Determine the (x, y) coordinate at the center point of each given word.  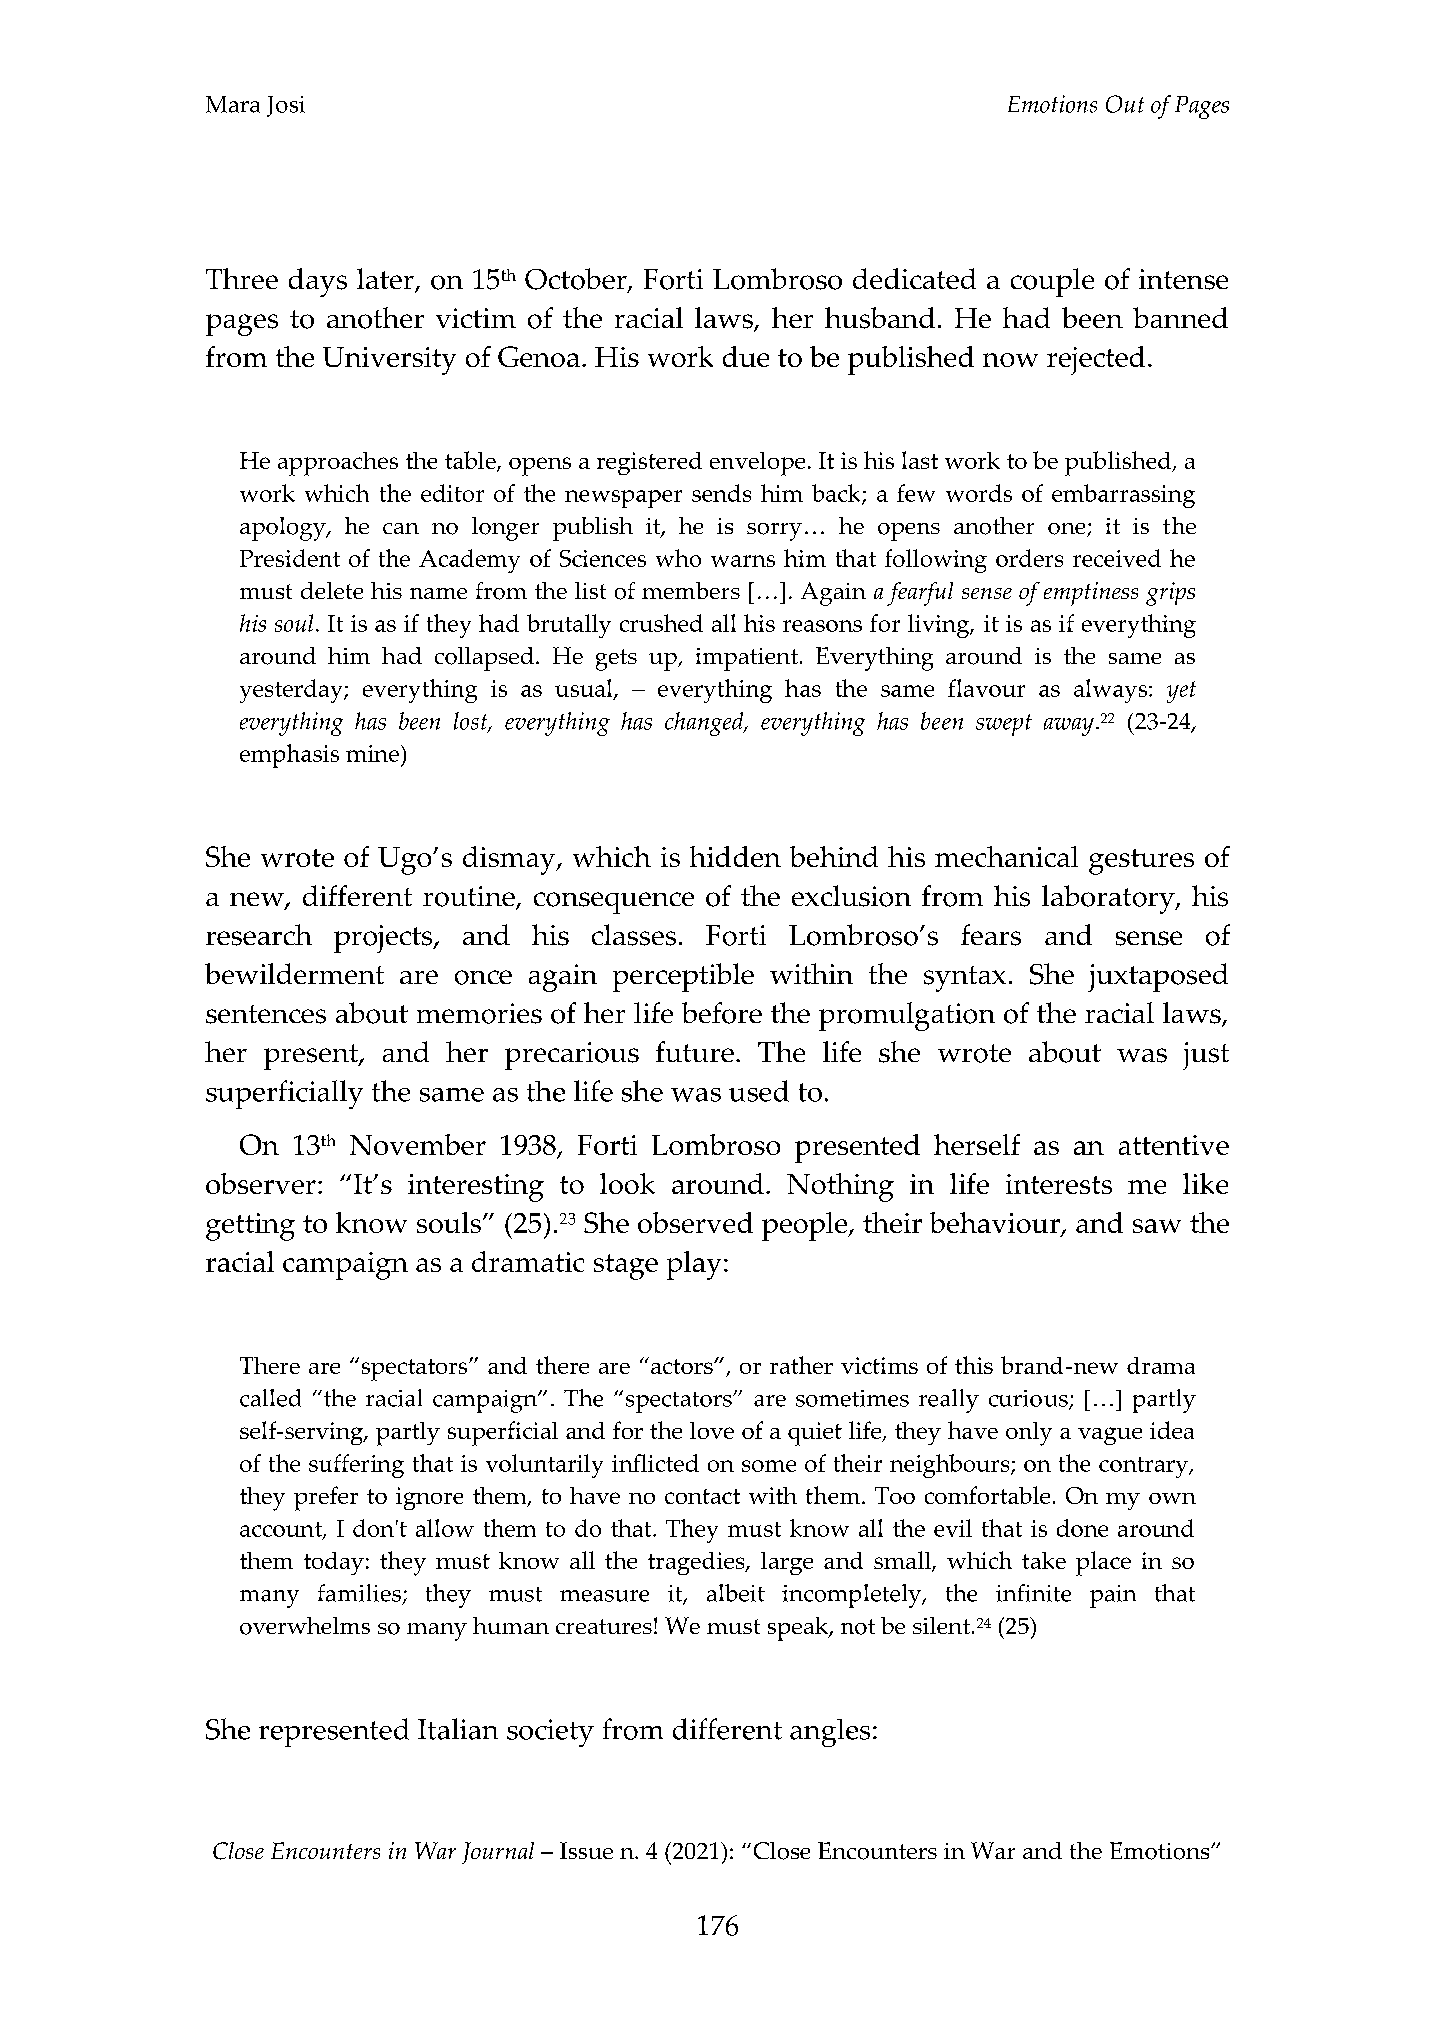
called (270, 1398)
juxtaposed (1158, 977)
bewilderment (294, 973)
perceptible (683, 977)
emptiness (1091, 594)
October (577, 280)
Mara (233, 104)
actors (683, 1366)
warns (743, 561)
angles (830, 1733)
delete (332, 590)
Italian (458, 1729)
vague (1110, 1436)
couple (1052, 282)
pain (1113, 1596)
